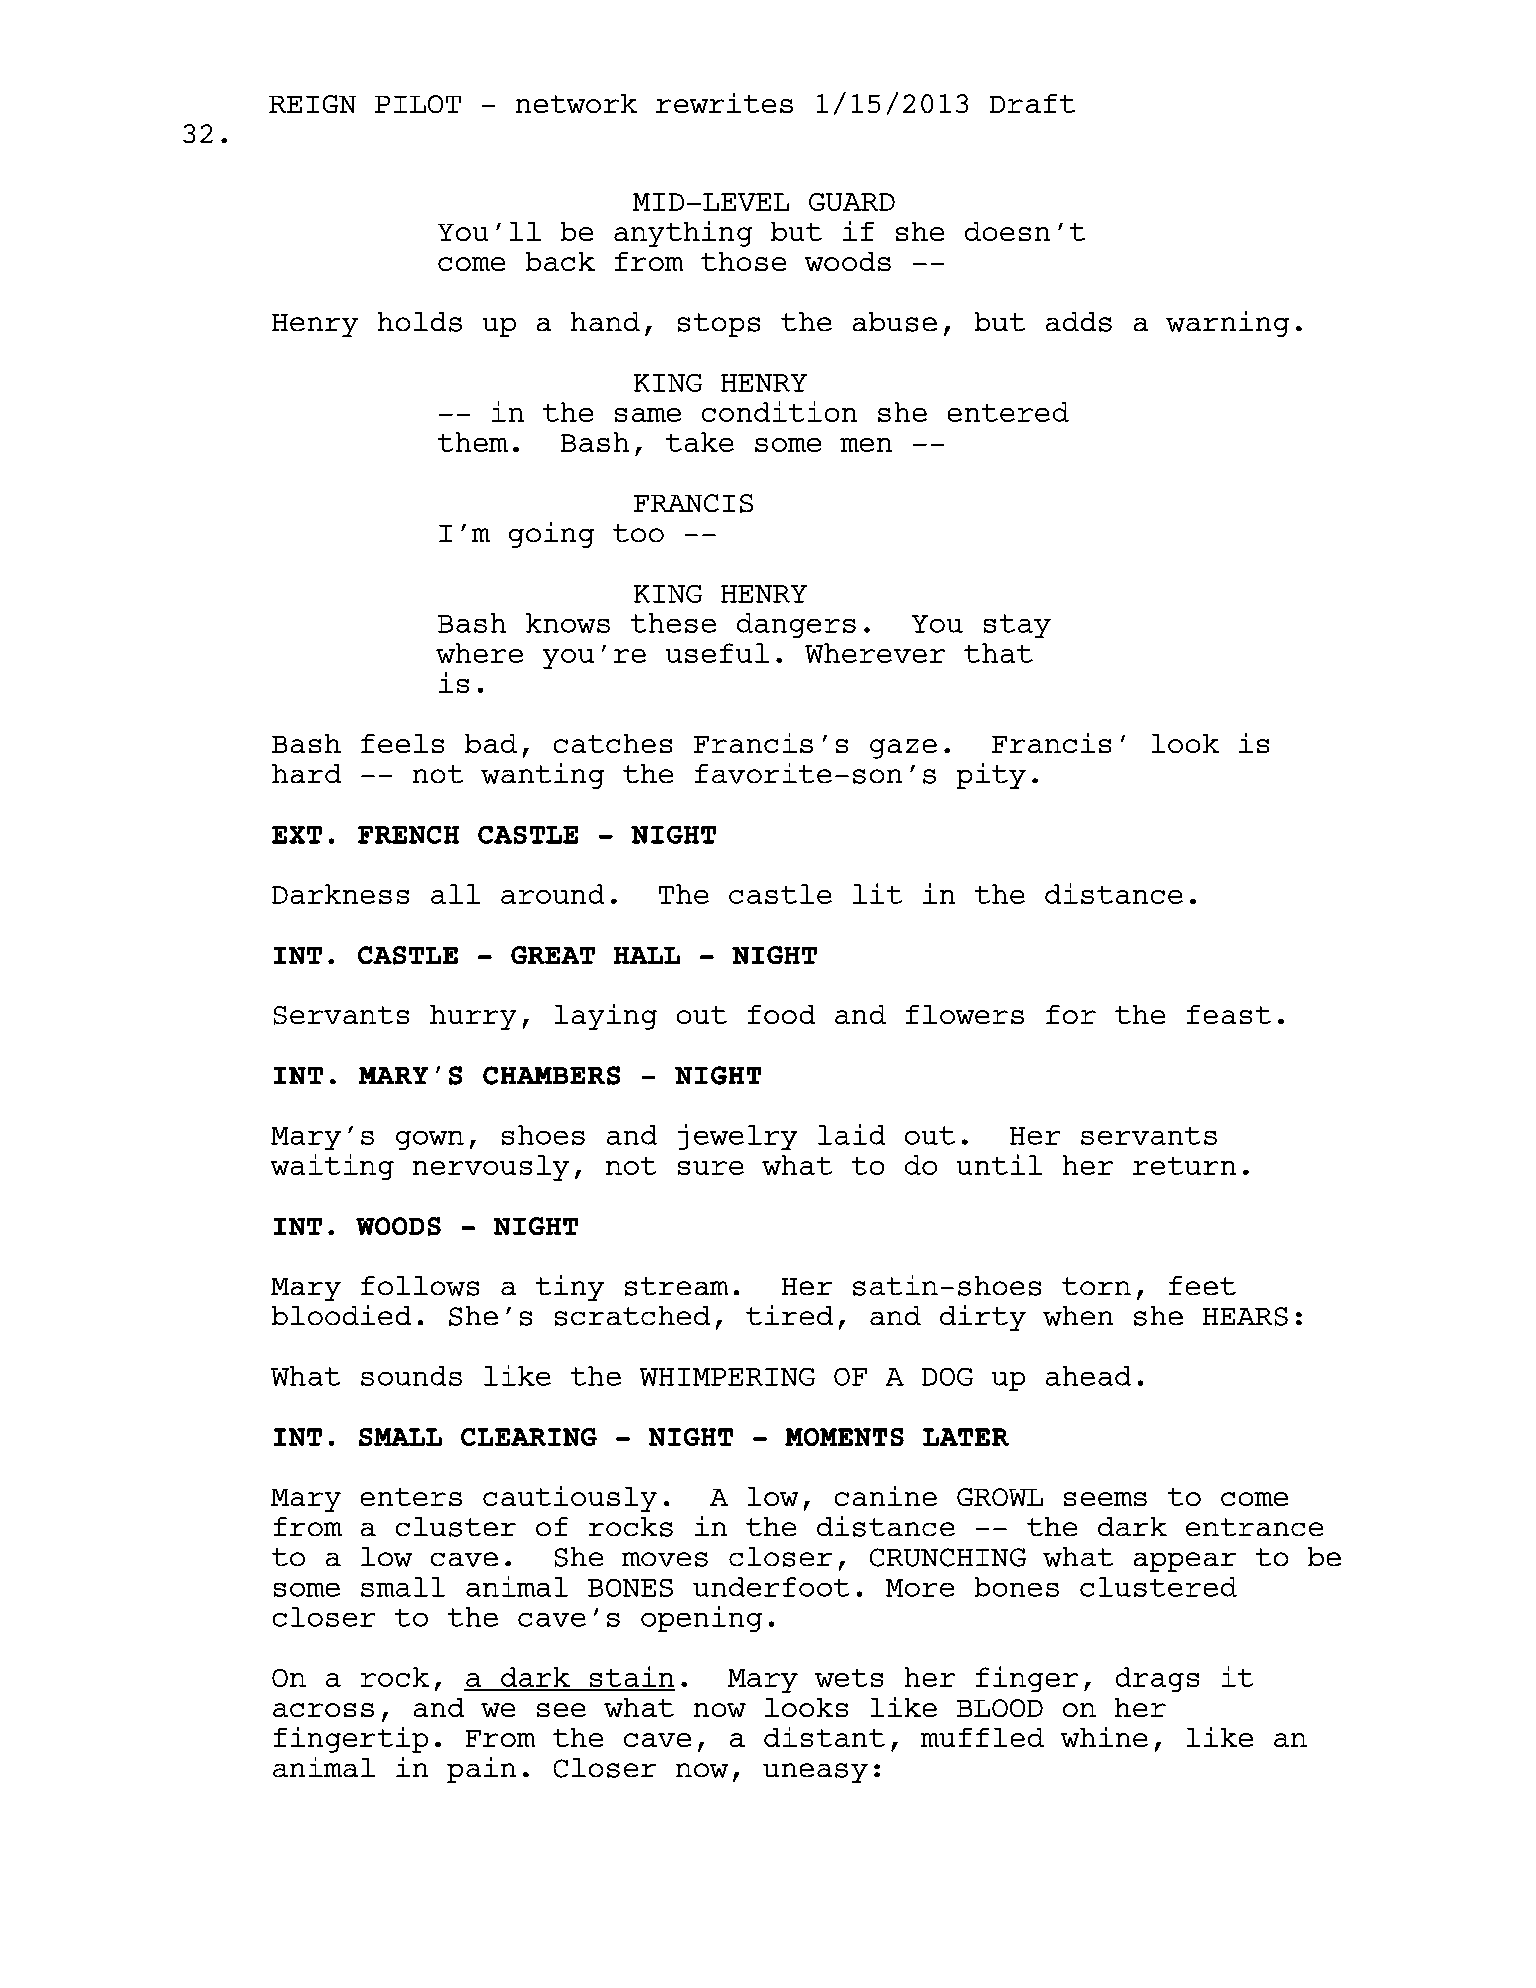  What do you see at coordinates (1184, 1166) in the page?
I see `return` at bounding box center [1184, 1166].
